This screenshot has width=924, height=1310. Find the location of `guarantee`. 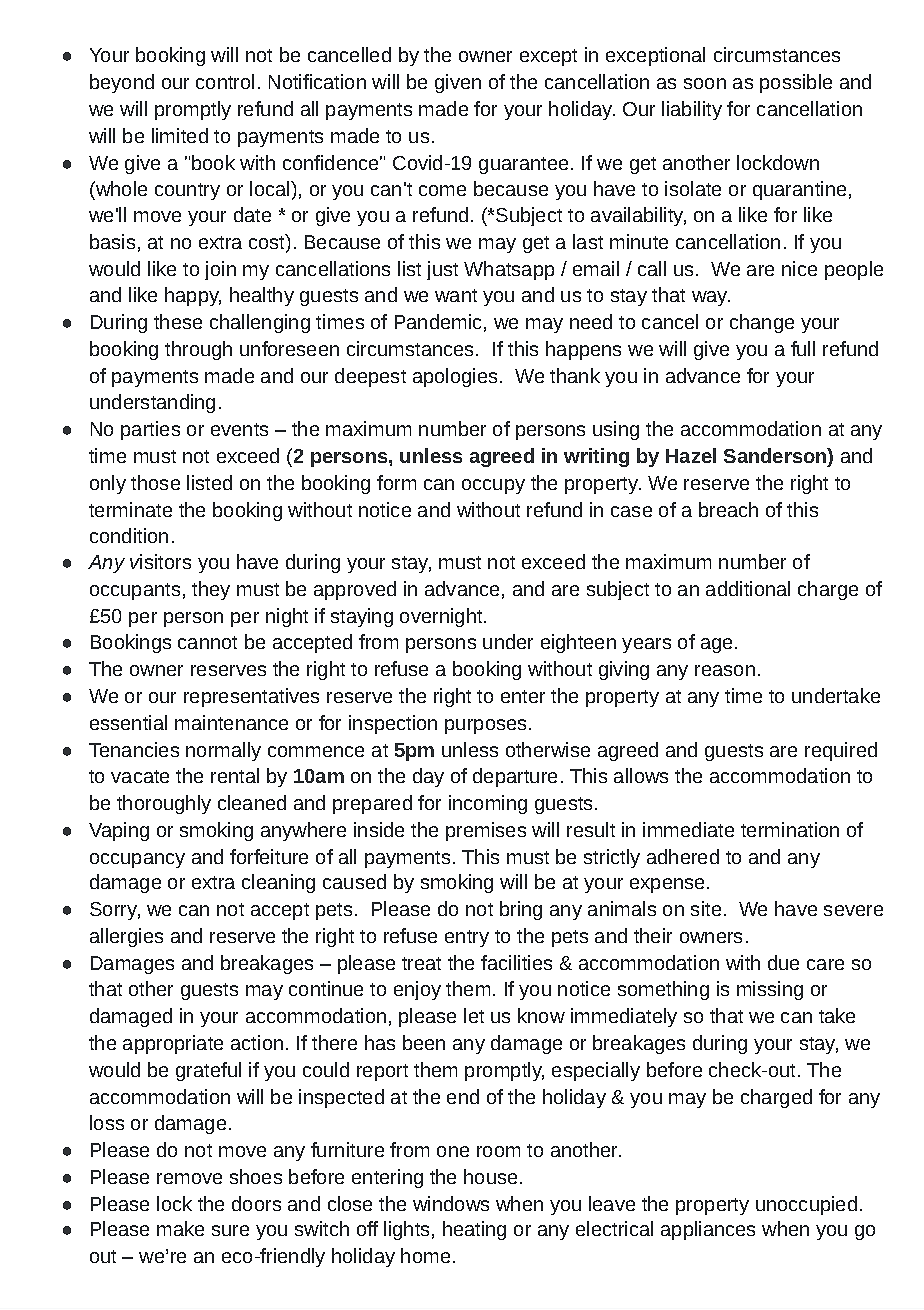

guarantee is located at coordinates (523, 165).
